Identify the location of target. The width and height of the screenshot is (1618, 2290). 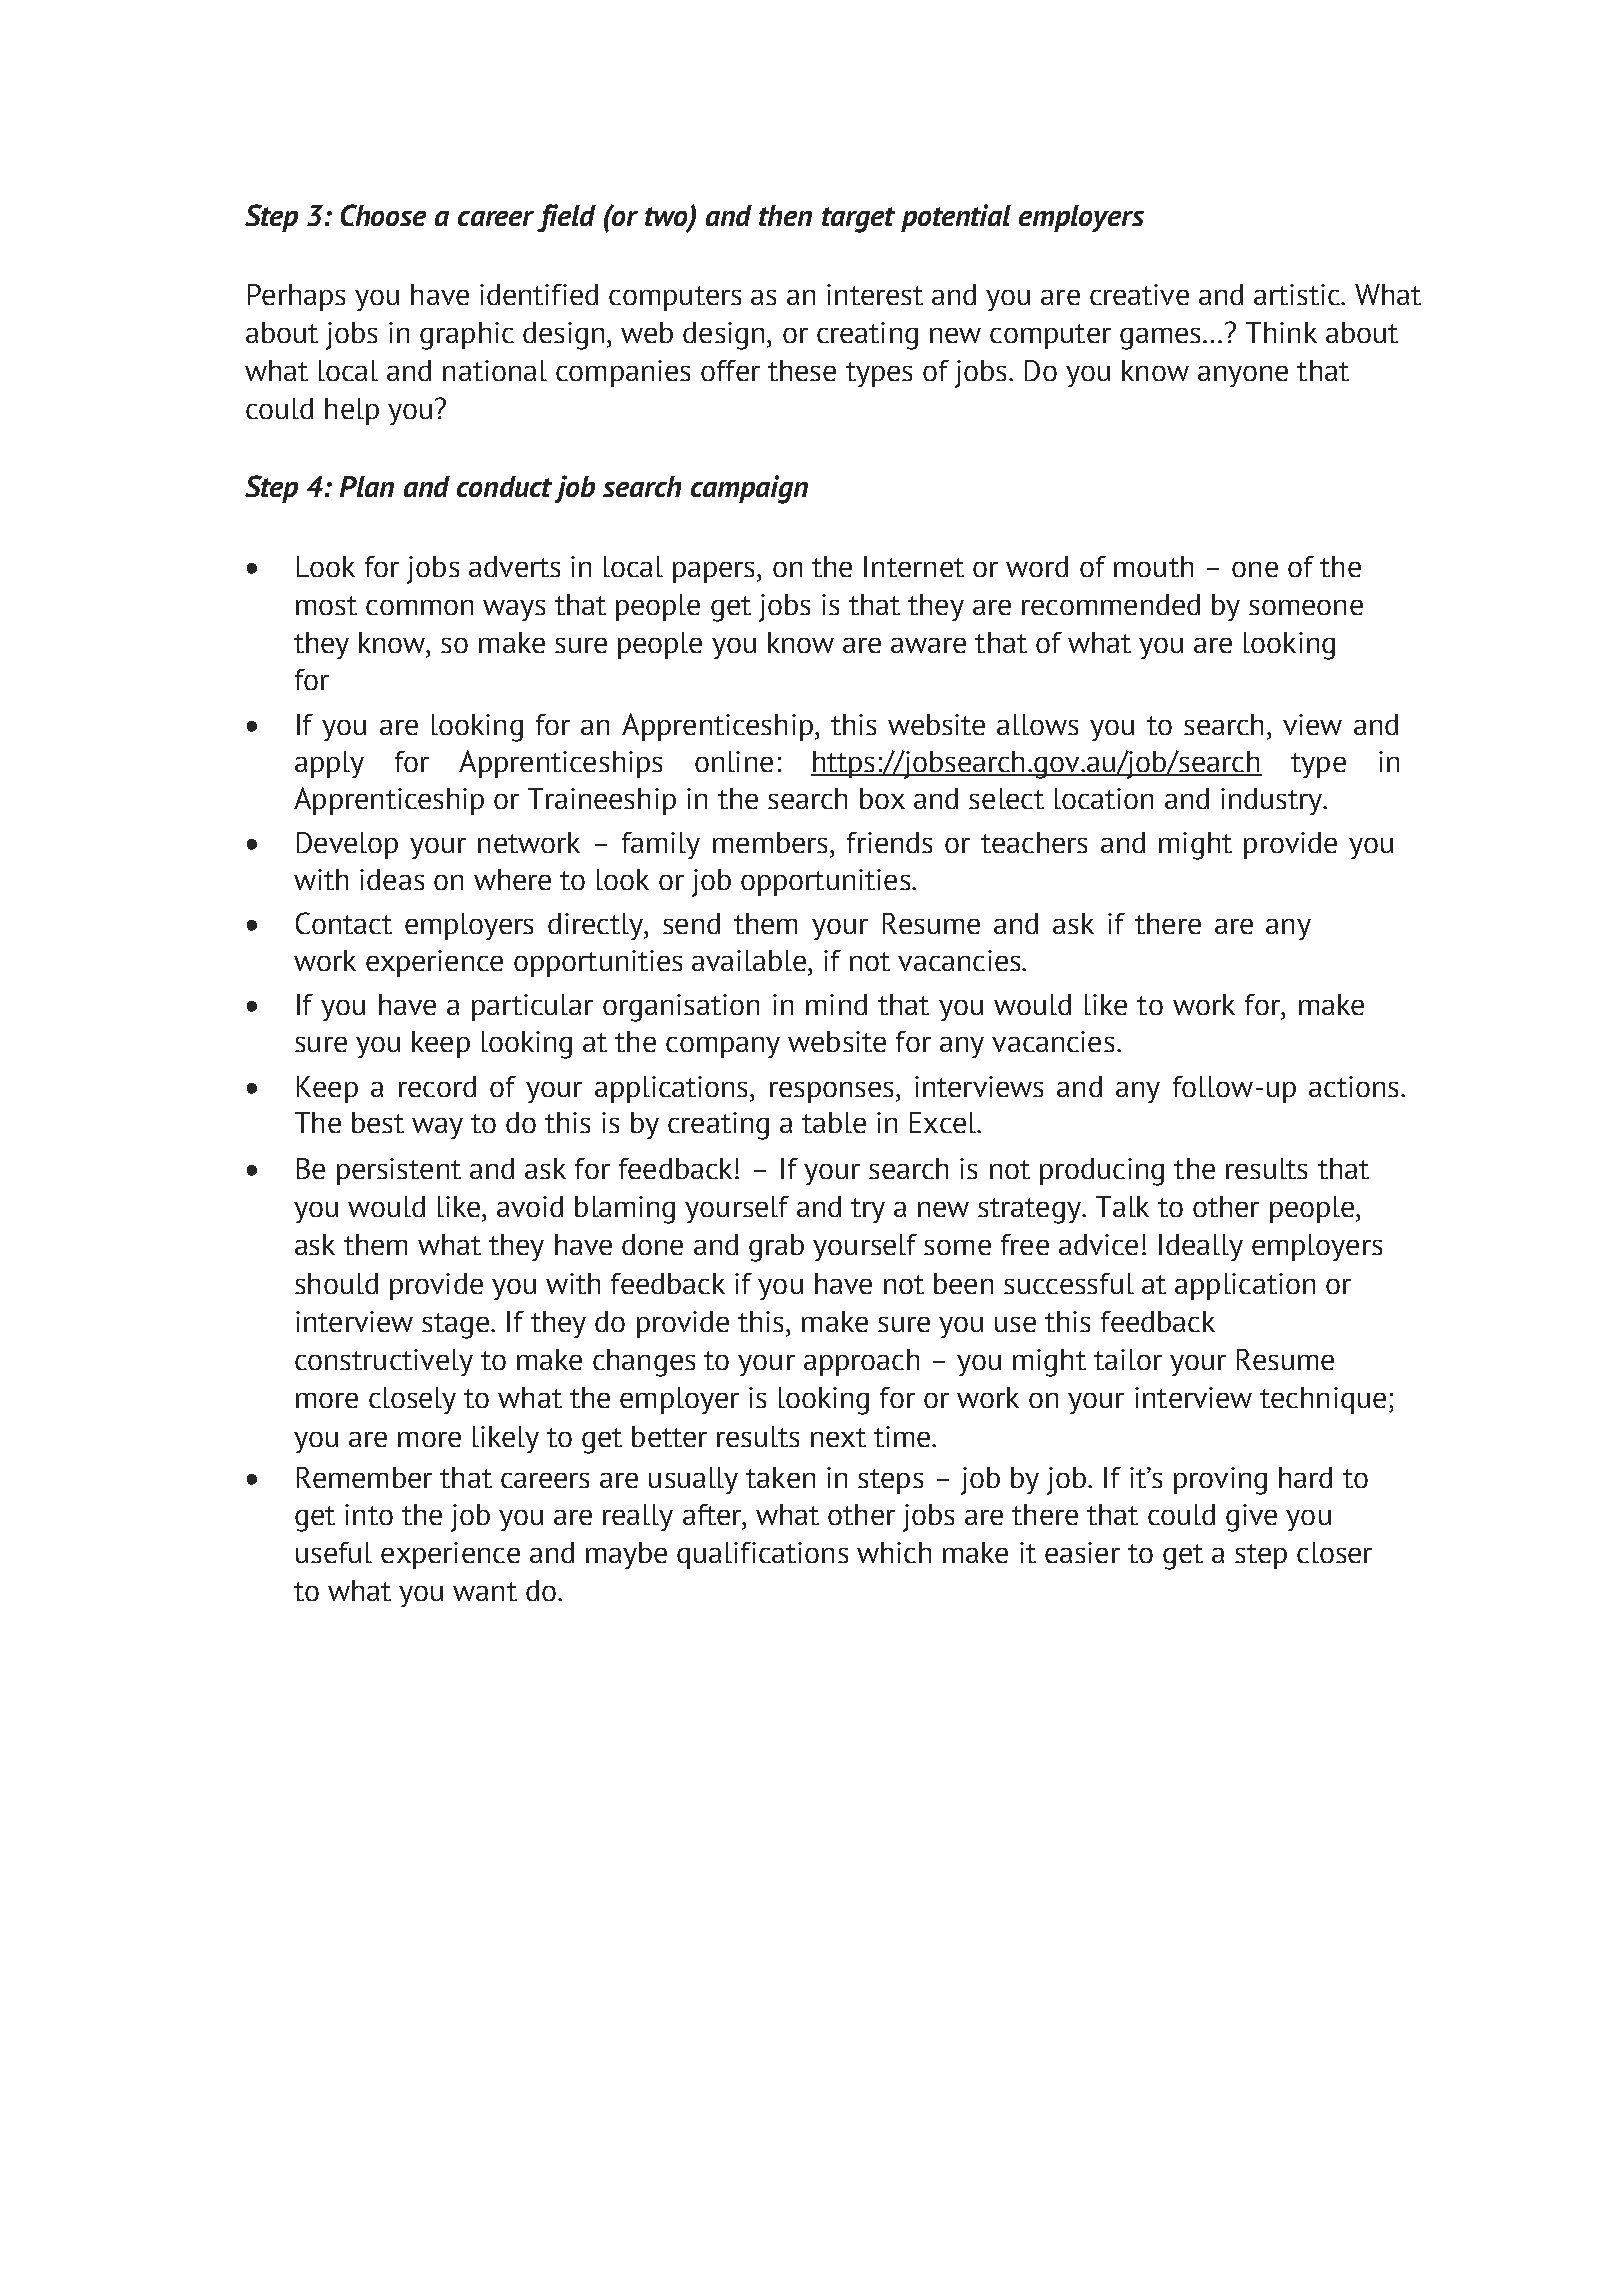
(858, 220).
